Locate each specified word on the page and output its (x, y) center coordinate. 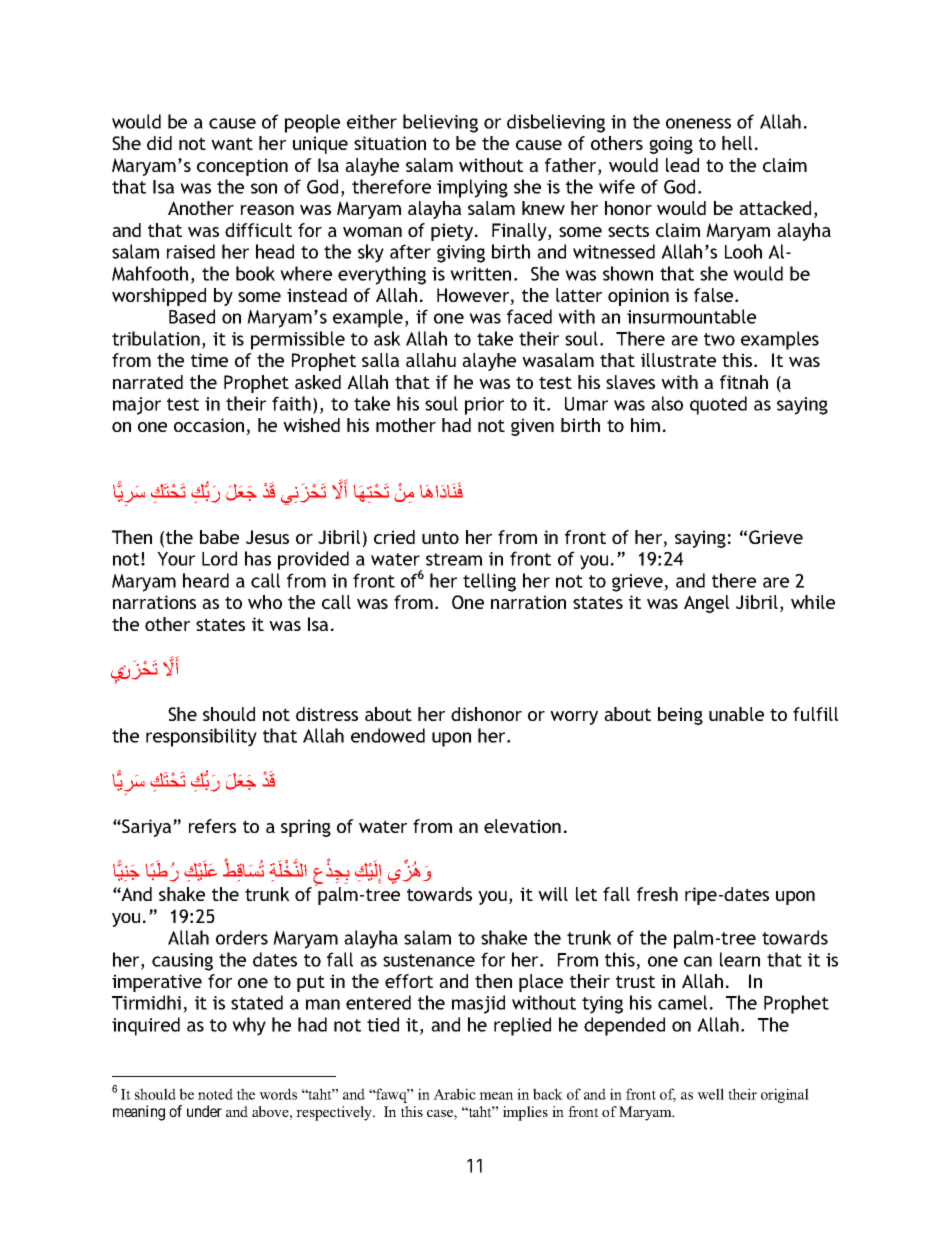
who (265, 602)
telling (489, 582)
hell (737, 143)
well (710, 1094)
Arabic (454, 1094)
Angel (706, 604)
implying (472, 188)
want (232, 143)
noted (215, 1094)
